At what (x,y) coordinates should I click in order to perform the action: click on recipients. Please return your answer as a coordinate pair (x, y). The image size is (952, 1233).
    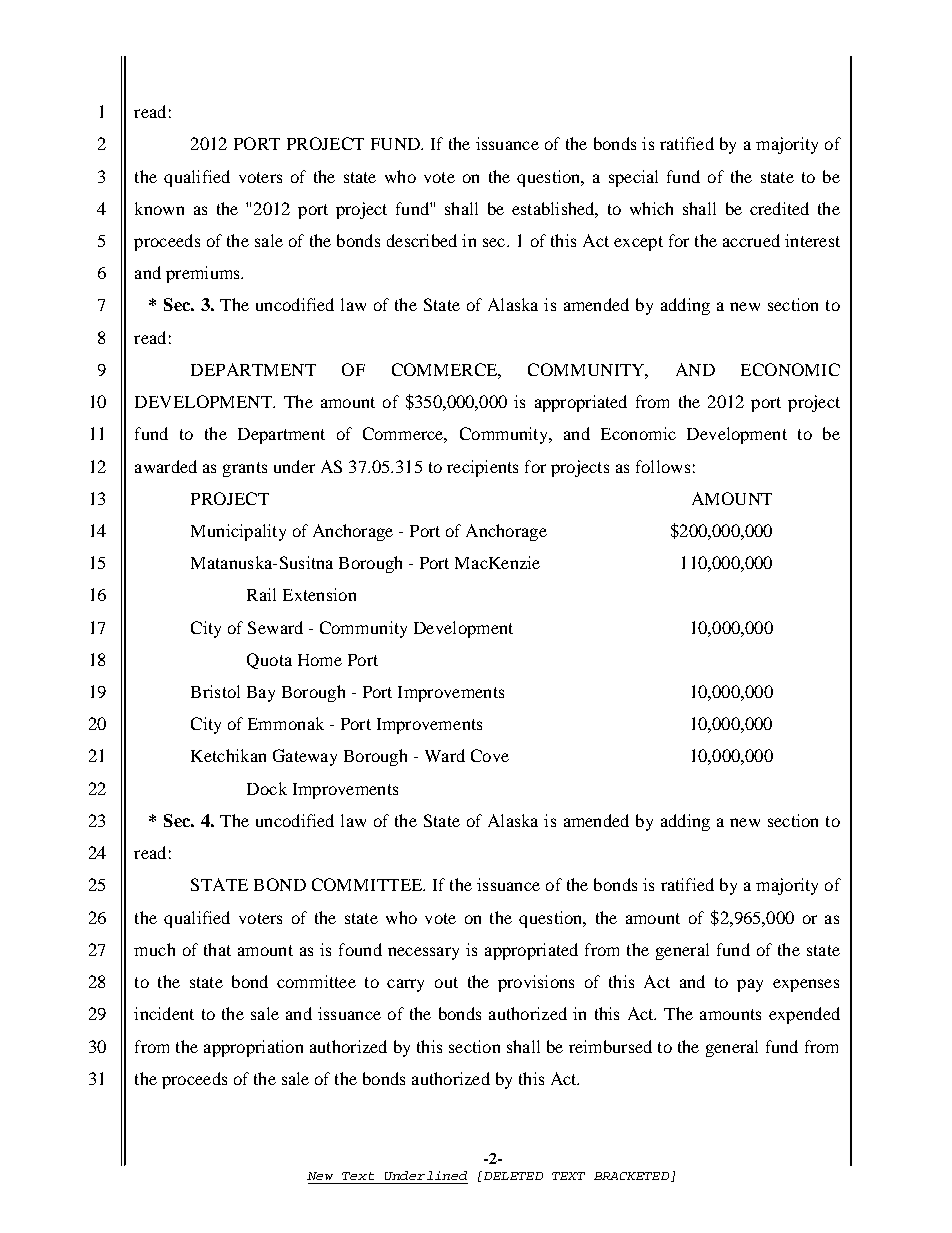
    Looking at the image, I should click on (482, 468).
